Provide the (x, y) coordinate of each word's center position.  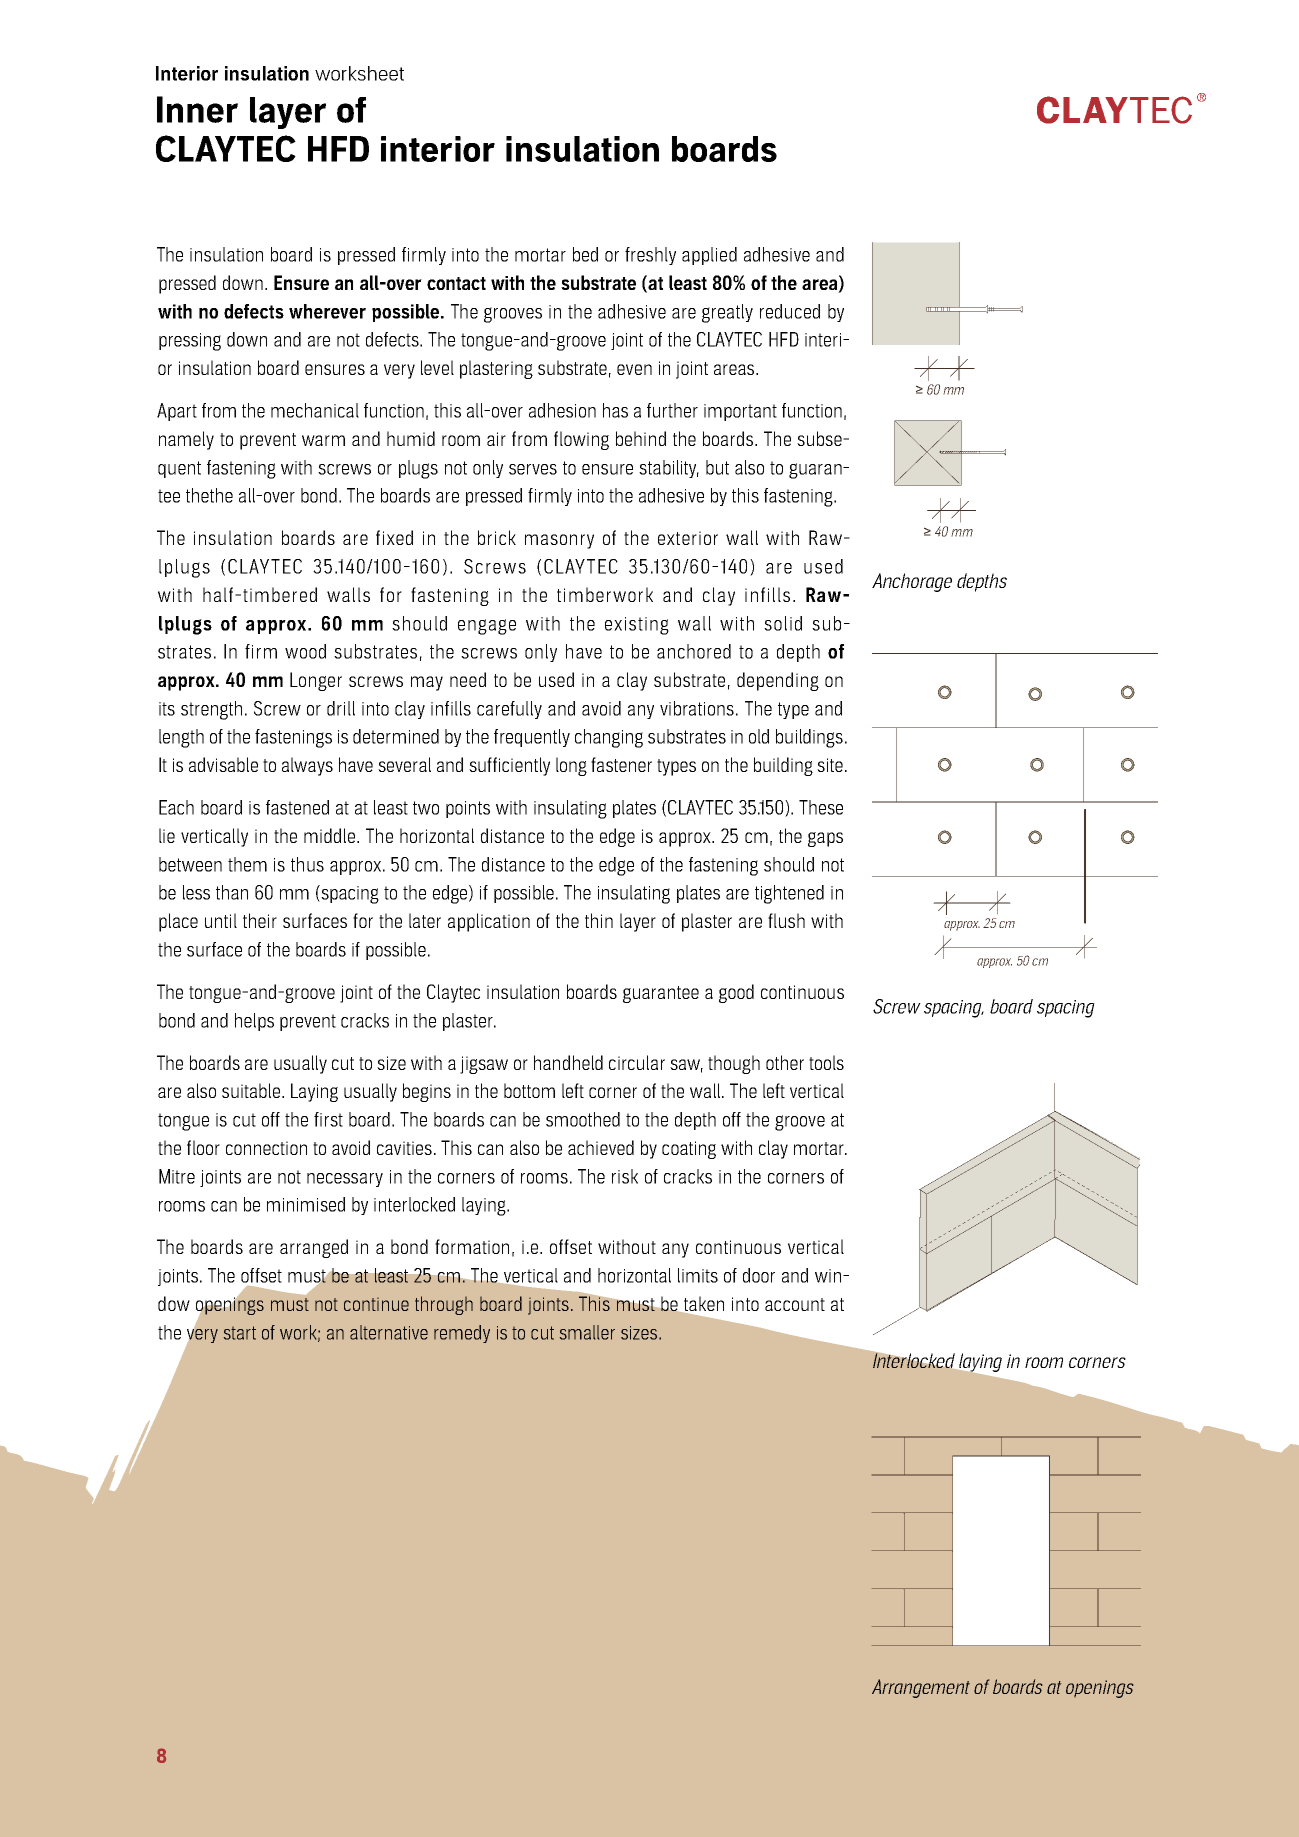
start (240, 1333)
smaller (587, 1332)
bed (585, 254)
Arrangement (921, 1688)
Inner (197, 109)
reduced (790, 311)
